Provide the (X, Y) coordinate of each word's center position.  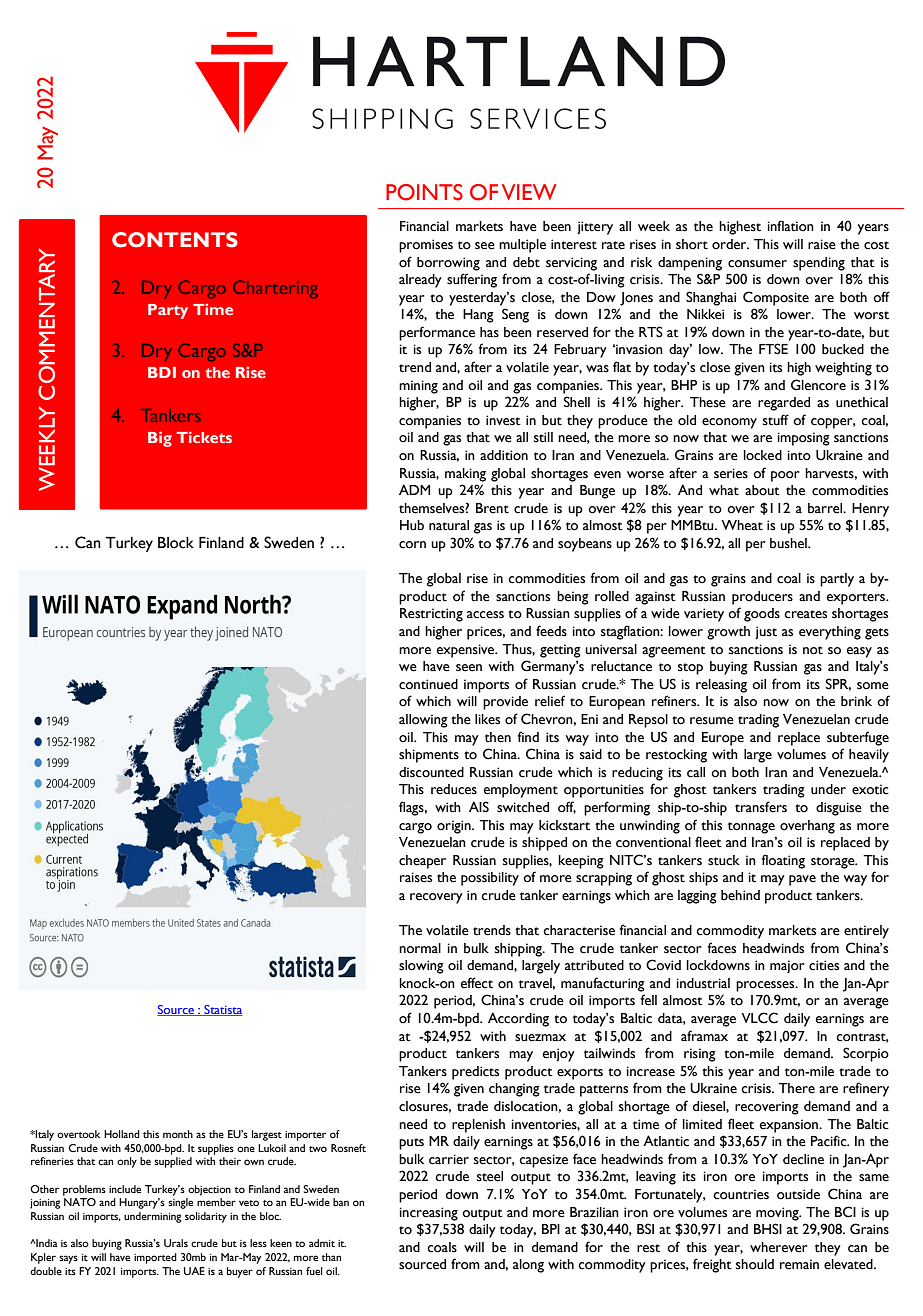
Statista (222, 1010)
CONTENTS (175, 240)
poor (785, 476)
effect (477, 983)
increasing (429, 1214)
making (465, 475)
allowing (423, 721)
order (730, 244)
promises (426, 246)
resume (712, 721)
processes (766, 986)
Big (160, 439)
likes (487, 719)
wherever (779, 1247)
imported (155, 1258)
